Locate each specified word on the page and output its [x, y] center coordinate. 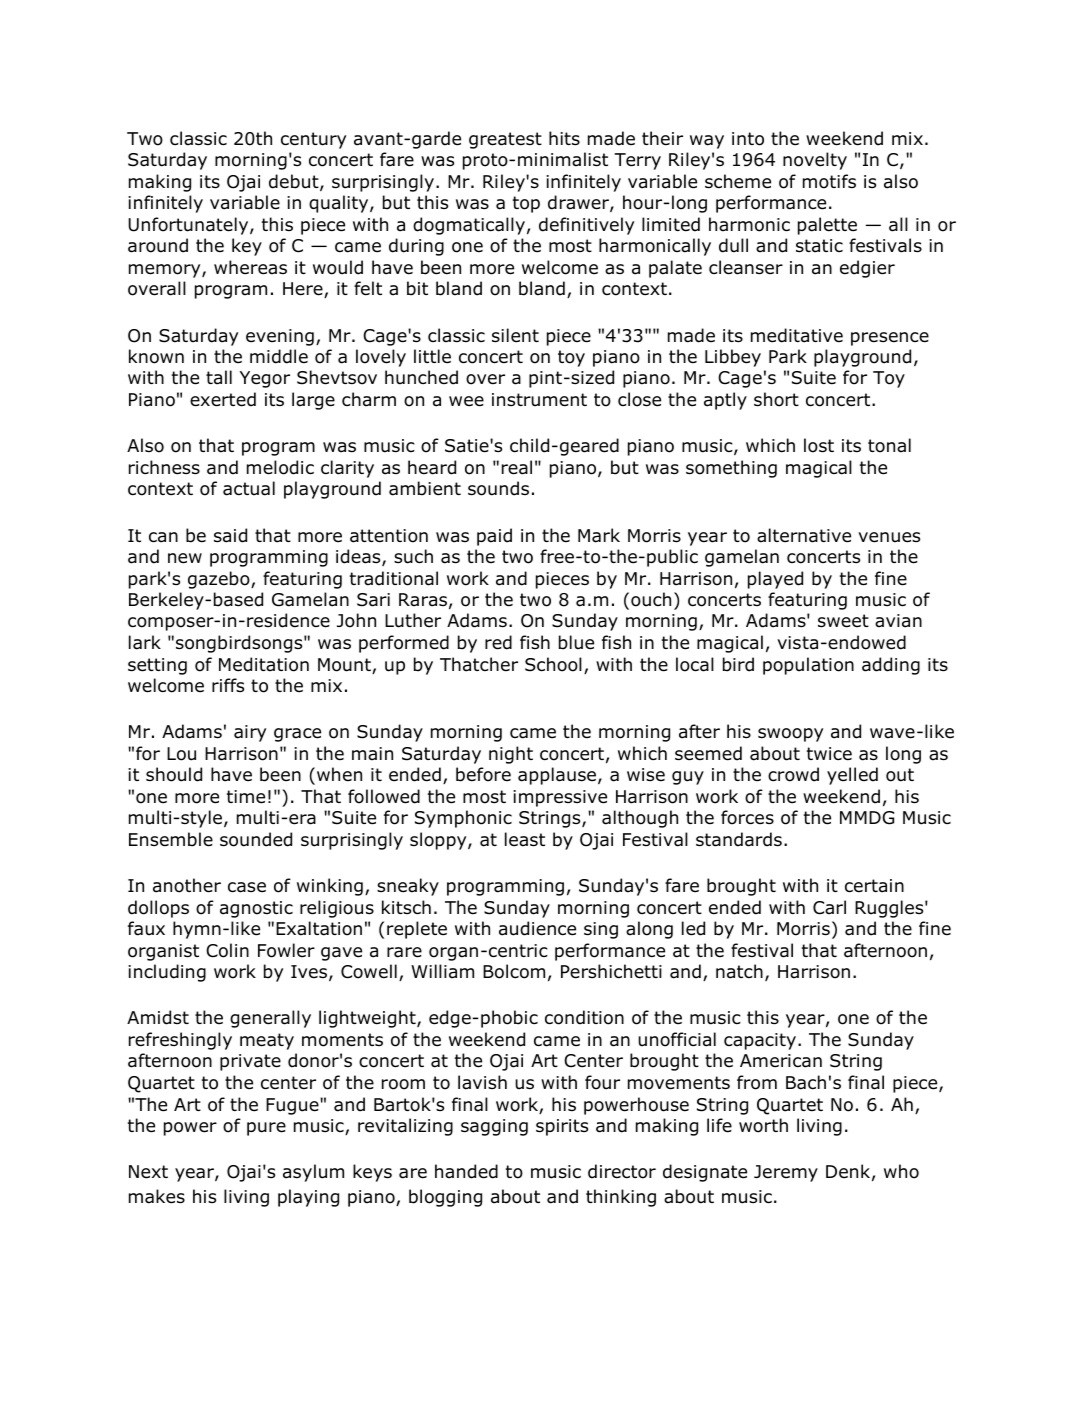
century [313, 140]
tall [219, 377]
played [775, 580]
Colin [227, 950]
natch [739, 971]
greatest [505, 140]
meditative [797, 335]
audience [537, 928]
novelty [815, 161]
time [246, 797]
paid [494, 537]
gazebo [220, 580]
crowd [793, 774]
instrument [539, 400]
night [511, 755]
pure [266, 1129]
